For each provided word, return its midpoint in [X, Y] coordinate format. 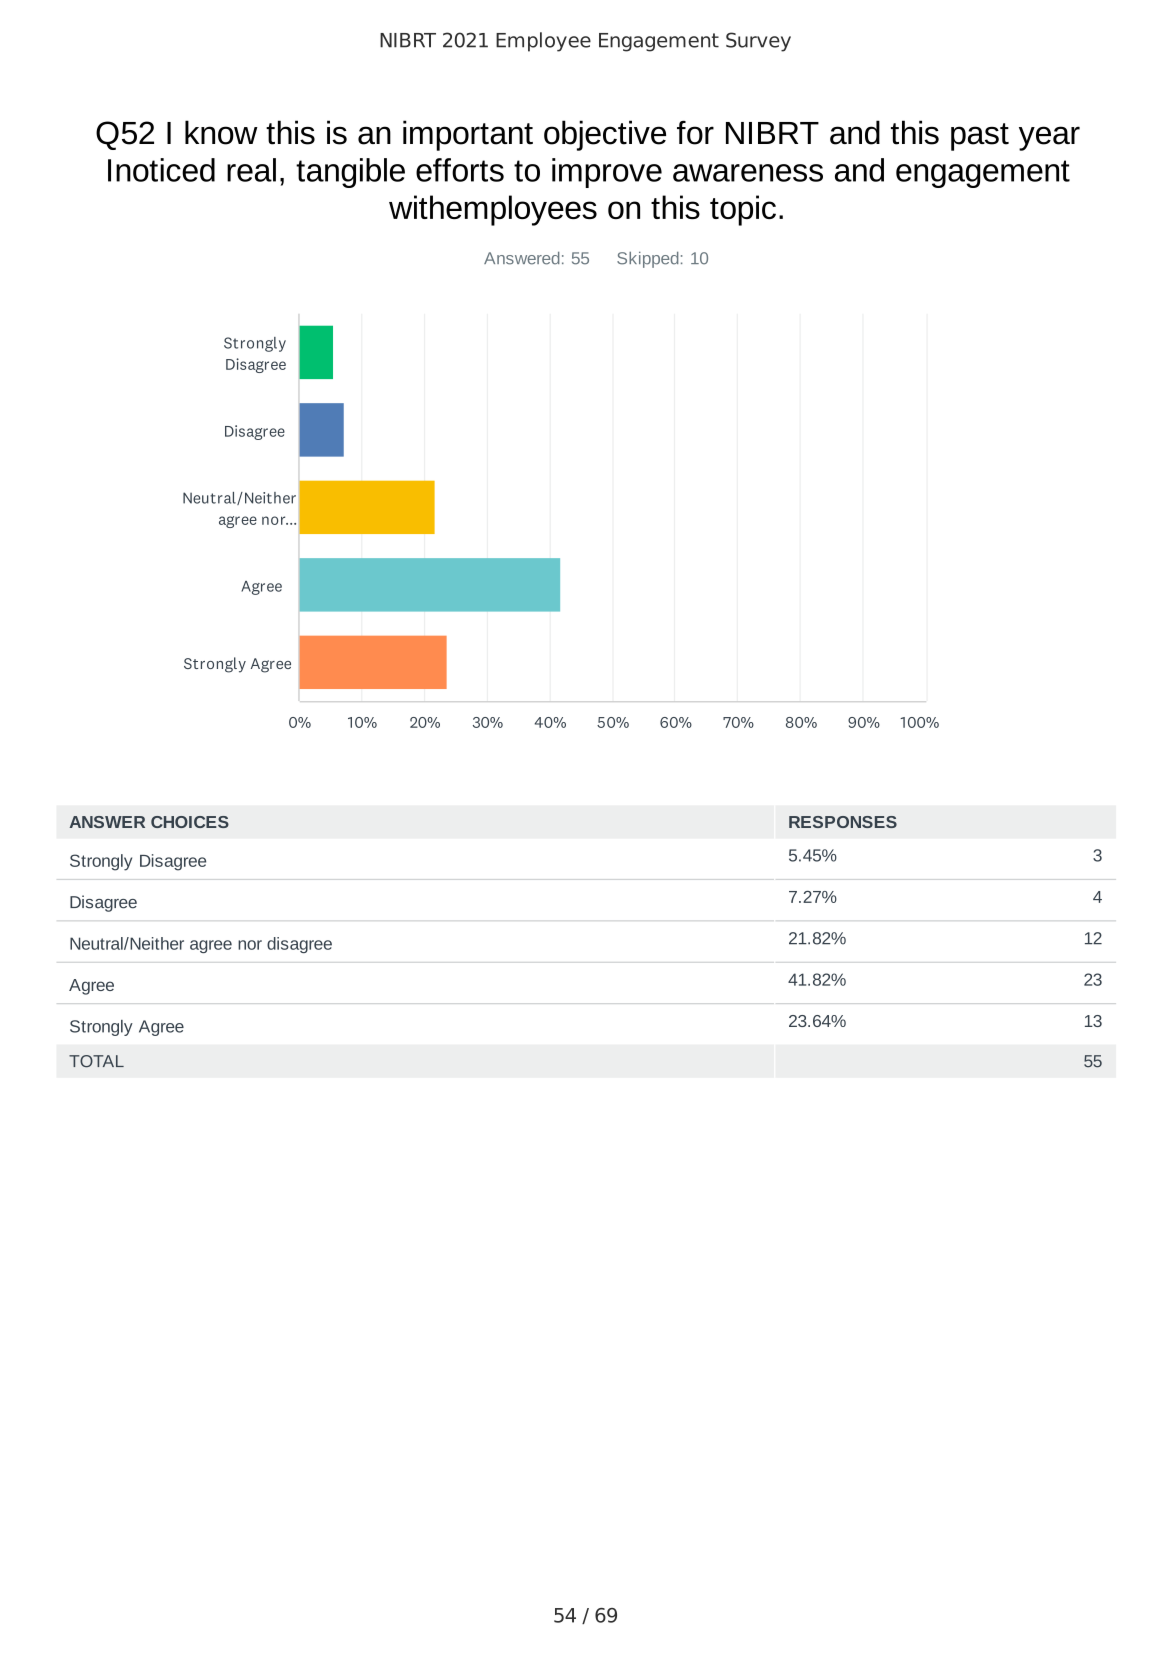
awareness [748, 173]
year [1049, 138]
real [251, 170]
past [980, 137]
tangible [350, 173]
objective [605, 135]
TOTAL [96, 1061]
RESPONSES [843, 822]
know [221, 132]
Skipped [648, 260]
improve [607, 173]
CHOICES [190, 822]
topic [743, 210]
